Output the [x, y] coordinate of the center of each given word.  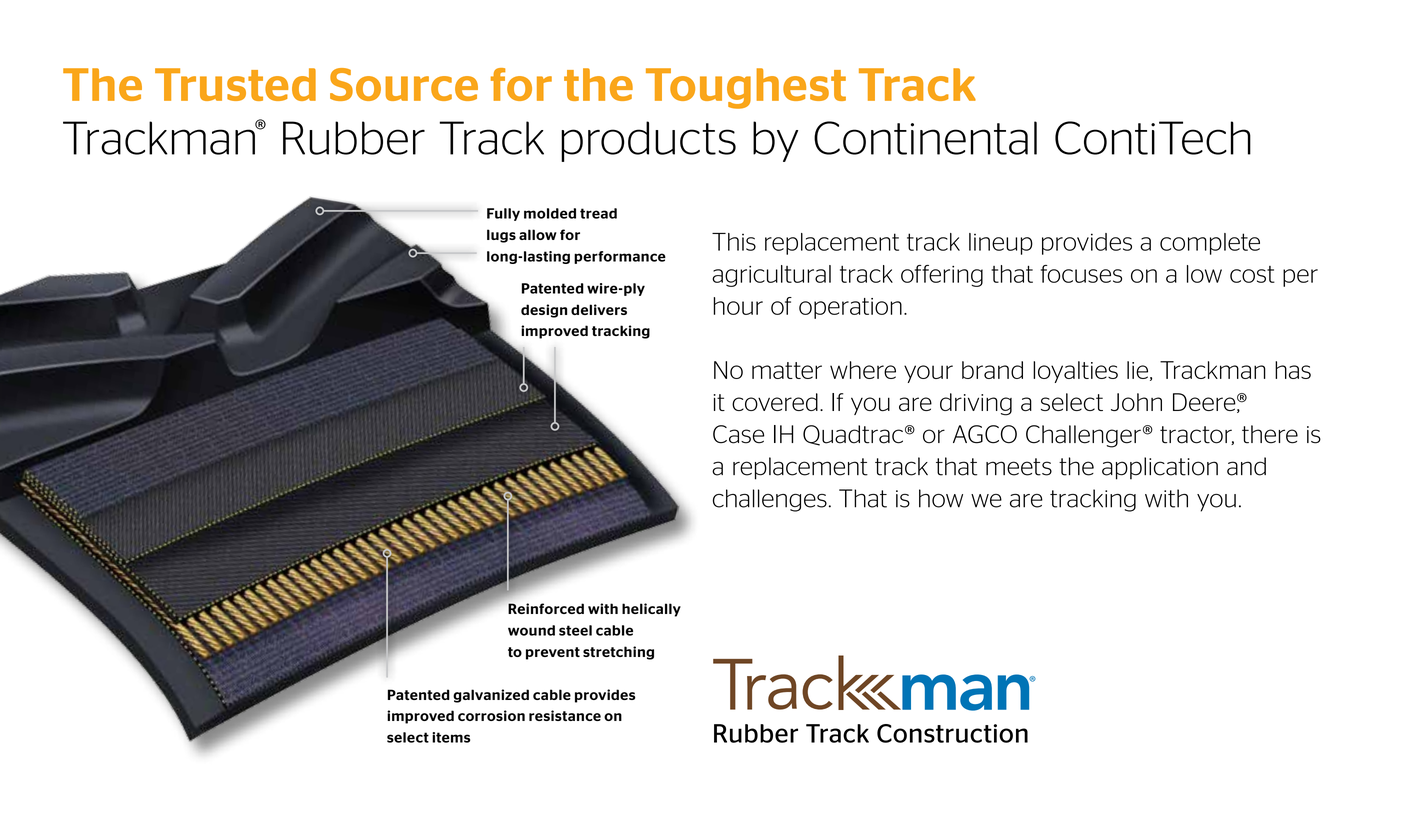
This [734, 242]
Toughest [746, 88]
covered [775, 402]
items [451, 737]
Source [404, 84]
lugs [501, 236]
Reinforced [546, 608]
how [941, 498]
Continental [925, 138]
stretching [618, 653]
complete [1210, 244]
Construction [952, 733]
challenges [770, 500]
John [1136, 402]
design [544, 311]
